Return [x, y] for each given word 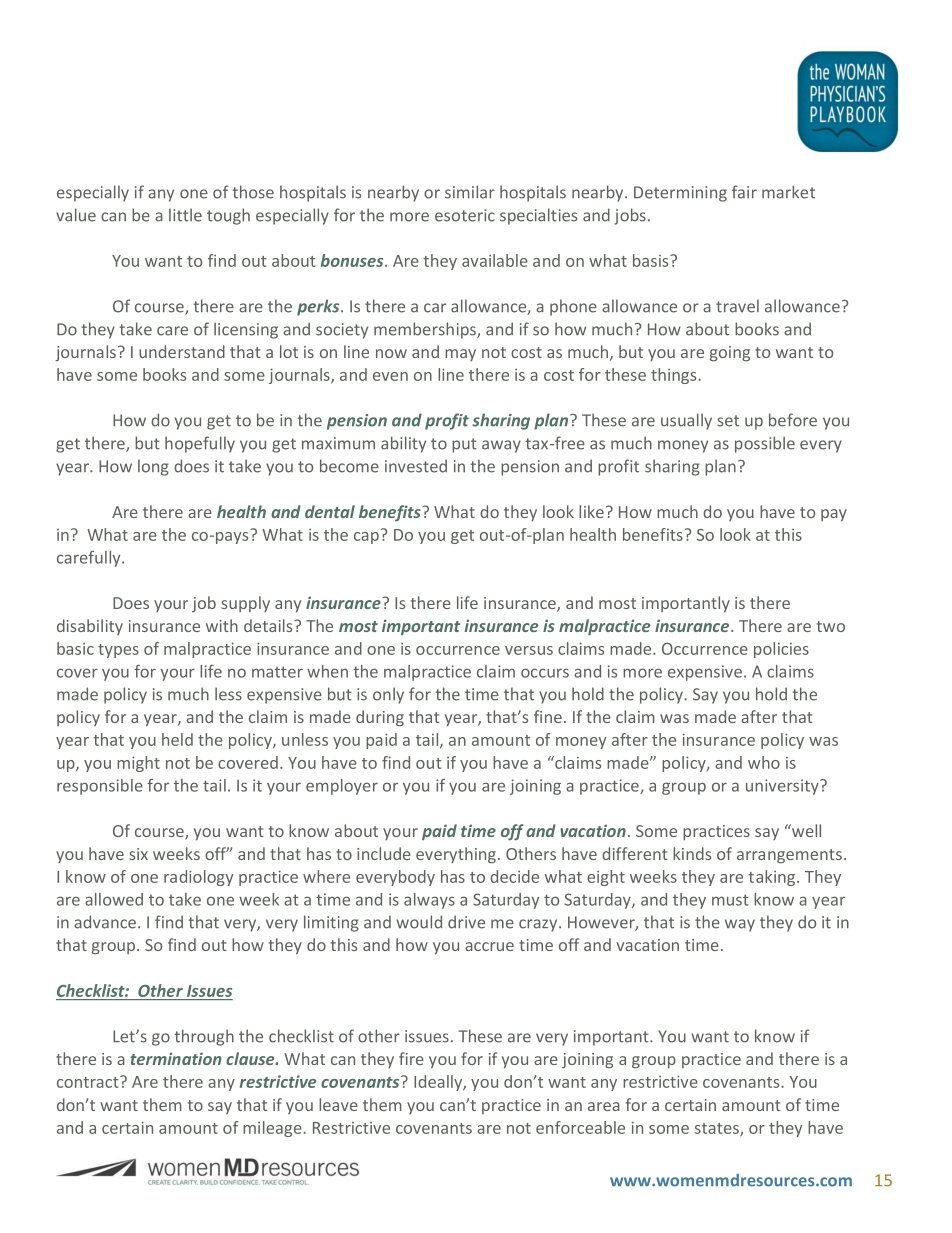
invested [416, 466]
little [185, 215]
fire [411, 1058]
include [384, 853]
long [153, 467]
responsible [100, 787]
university [783, 787]
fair [744, 192]
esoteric [465, 215]
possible [765, 444]
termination [176, 1058]
